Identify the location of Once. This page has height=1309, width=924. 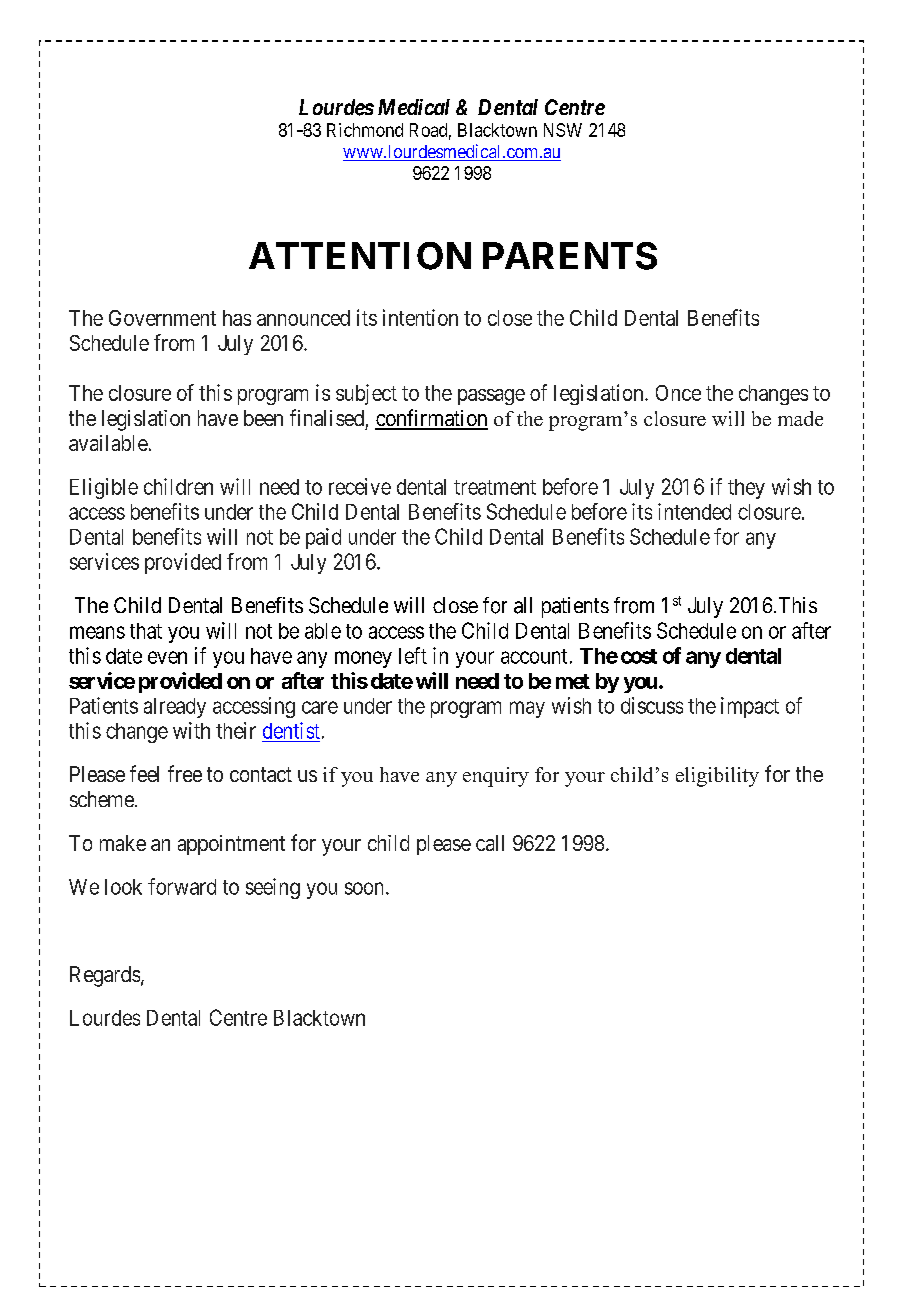
(678, 393).
